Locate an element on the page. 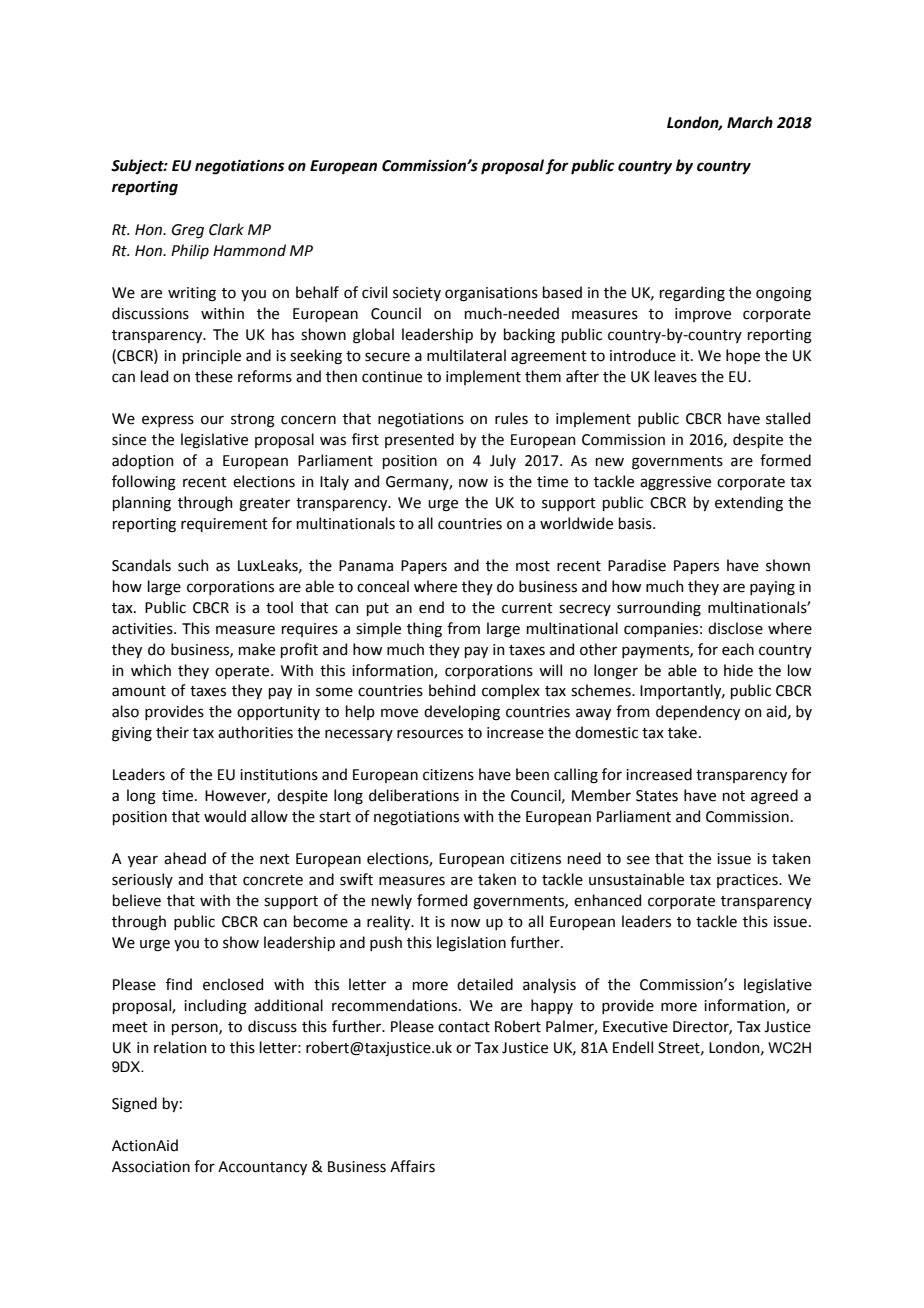 The width and height of the image is (924, 1308). Association is located at coordinates (151, 1167).
